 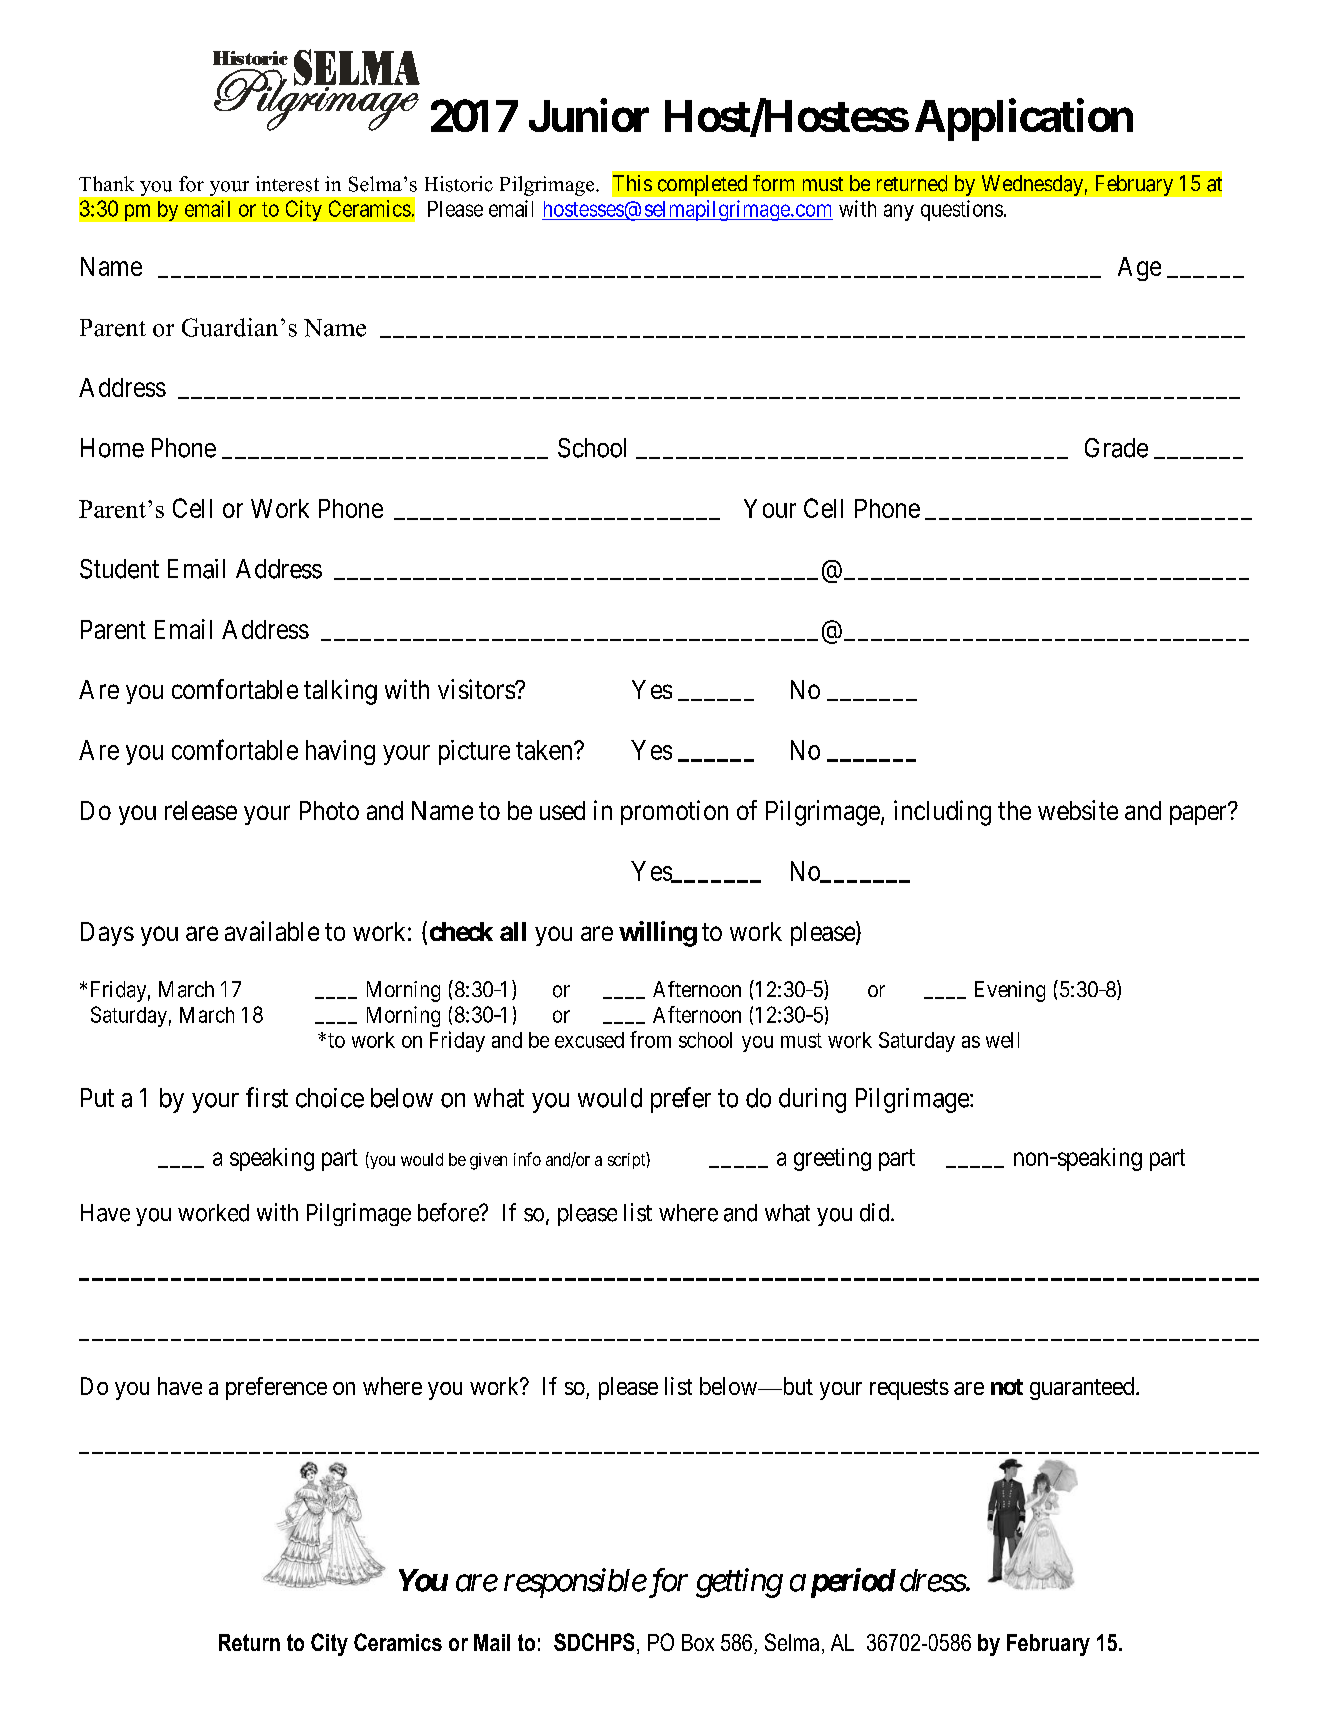 What do you see at coordinates (287, 184) in the document?
I see `interest` at bounding box center [287, 184].
